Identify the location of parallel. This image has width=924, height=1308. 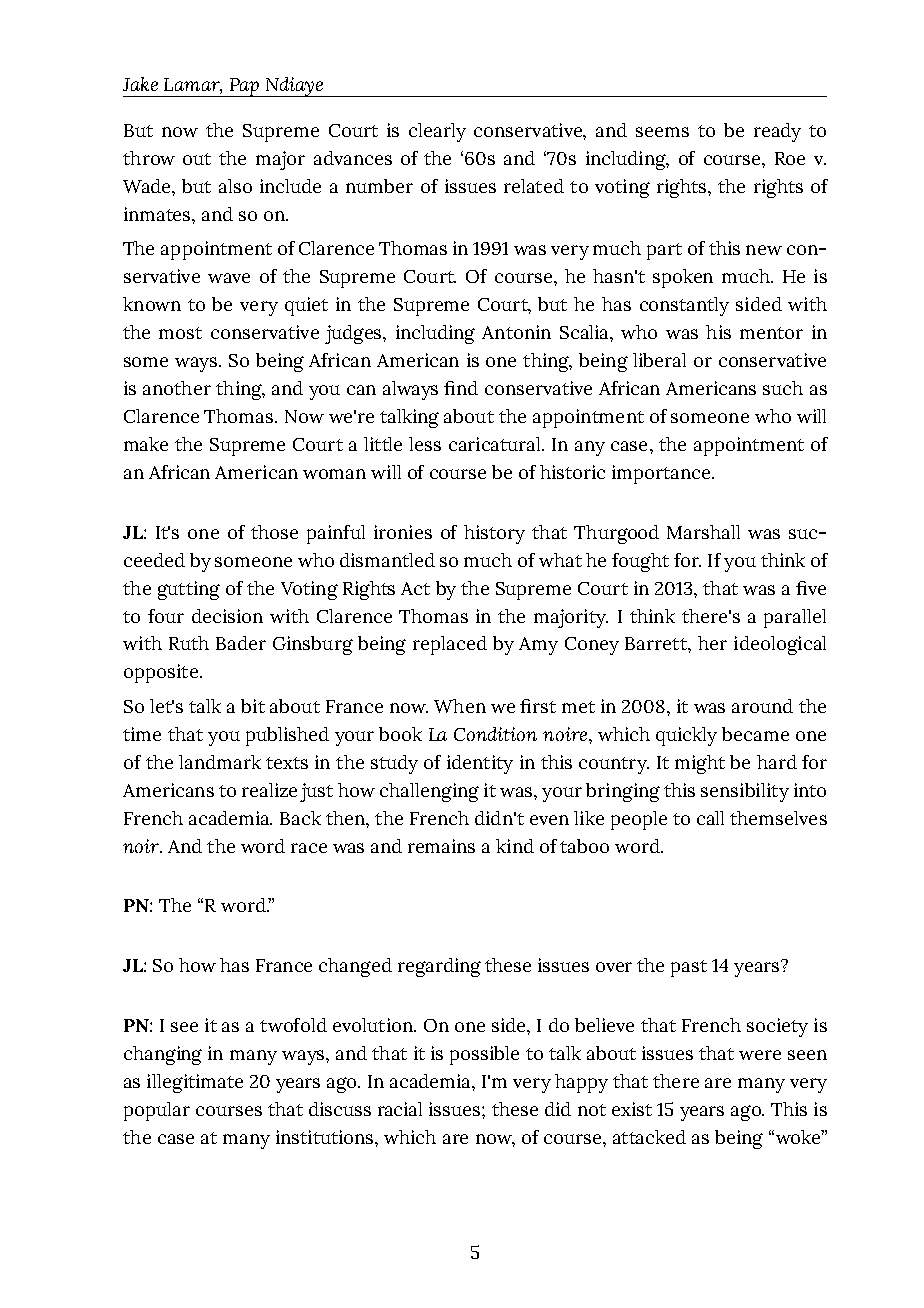
(795, 618).
